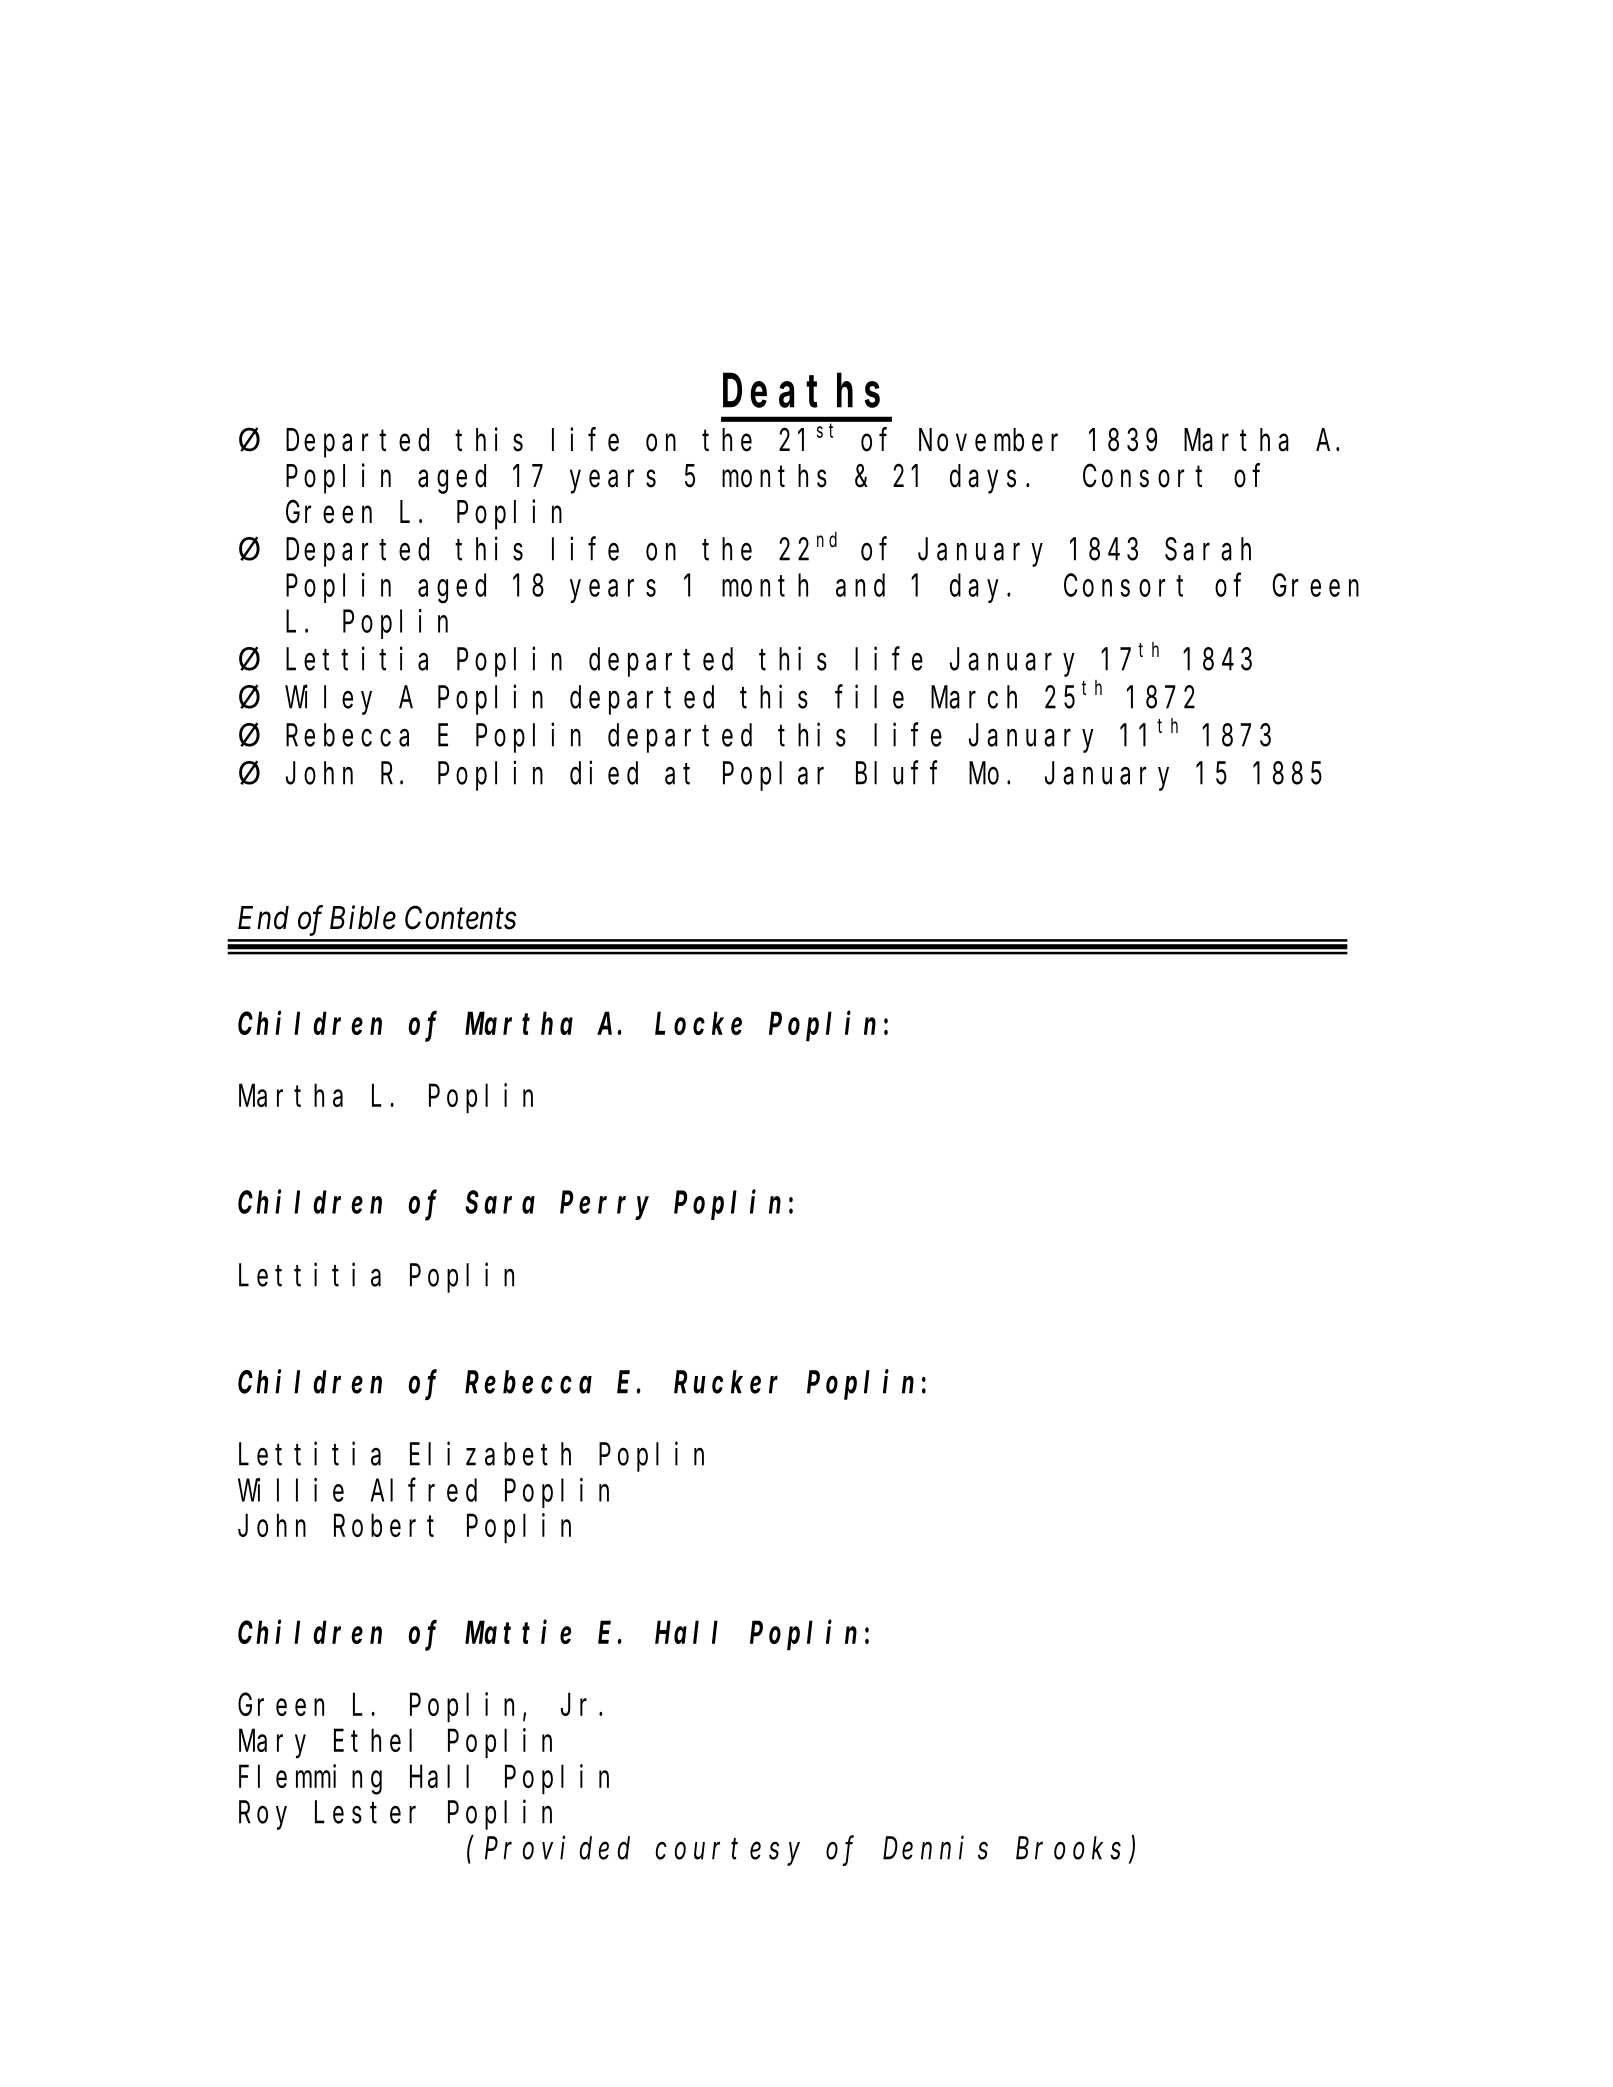 The height and width of the screenshot is (2087, 1613). Describe the element at coordinates (490, 1454) in the screenshot. I see `Elizabeth` at that location.
